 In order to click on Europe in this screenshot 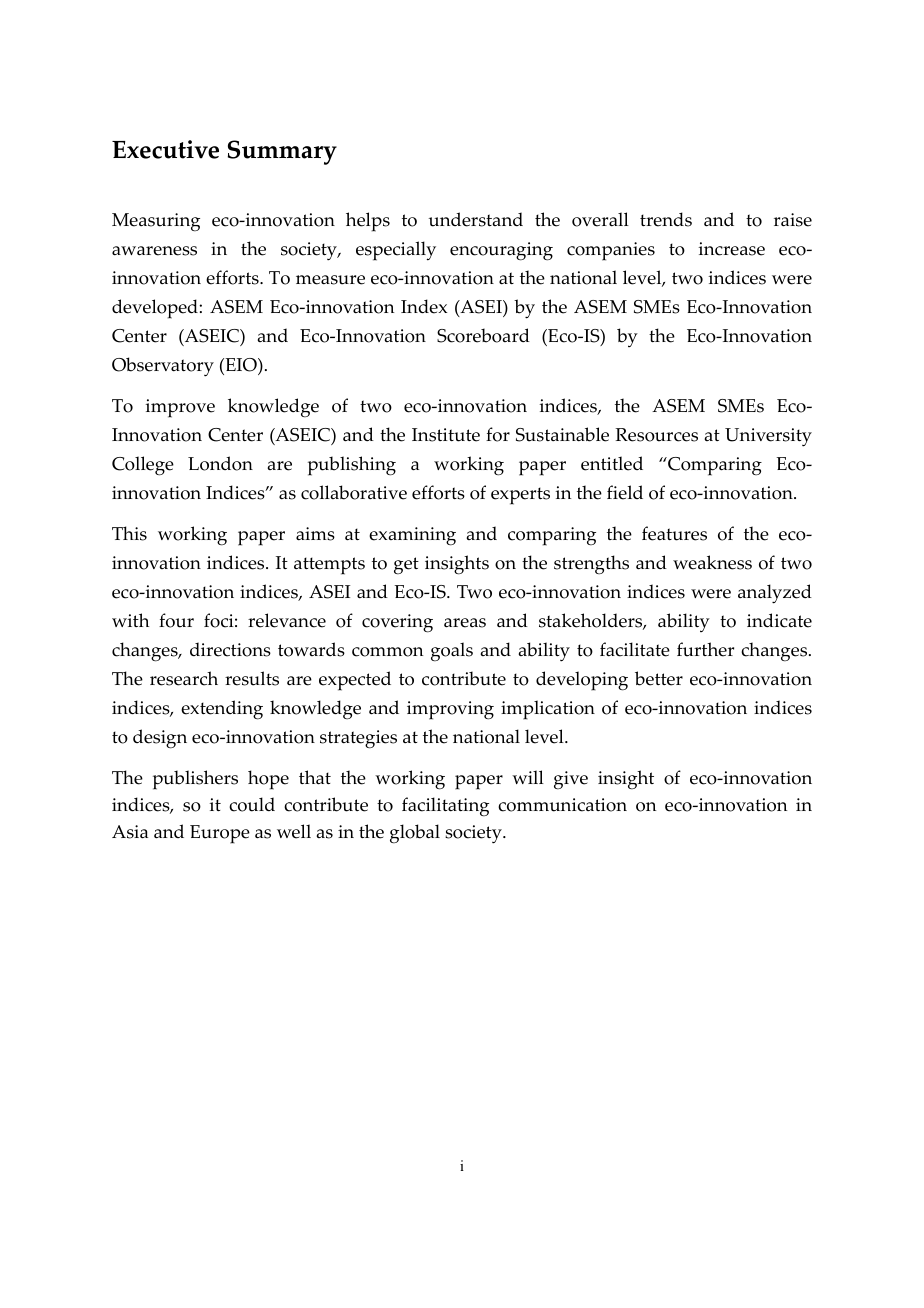, I will do `click(220, 834)`.
